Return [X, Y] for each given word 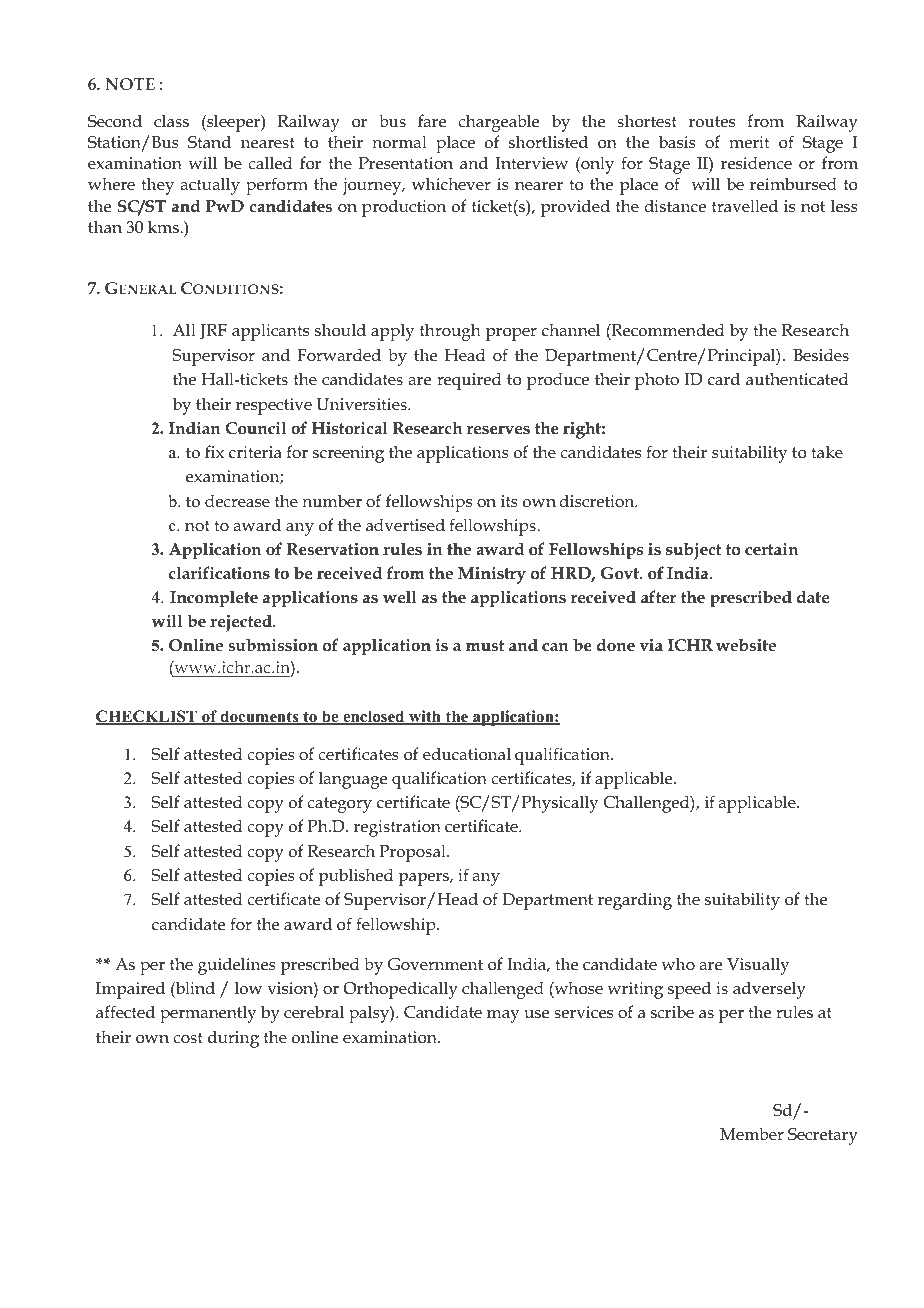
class [171, 120]
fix [214, 451]
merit [749, 142]
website [746, 645]
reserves [498, 430]
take [827, 451]
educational [467, 754]
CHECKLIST [147, 717]
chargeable [498, 123]
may [503, 1016]
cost [188, 1038]
